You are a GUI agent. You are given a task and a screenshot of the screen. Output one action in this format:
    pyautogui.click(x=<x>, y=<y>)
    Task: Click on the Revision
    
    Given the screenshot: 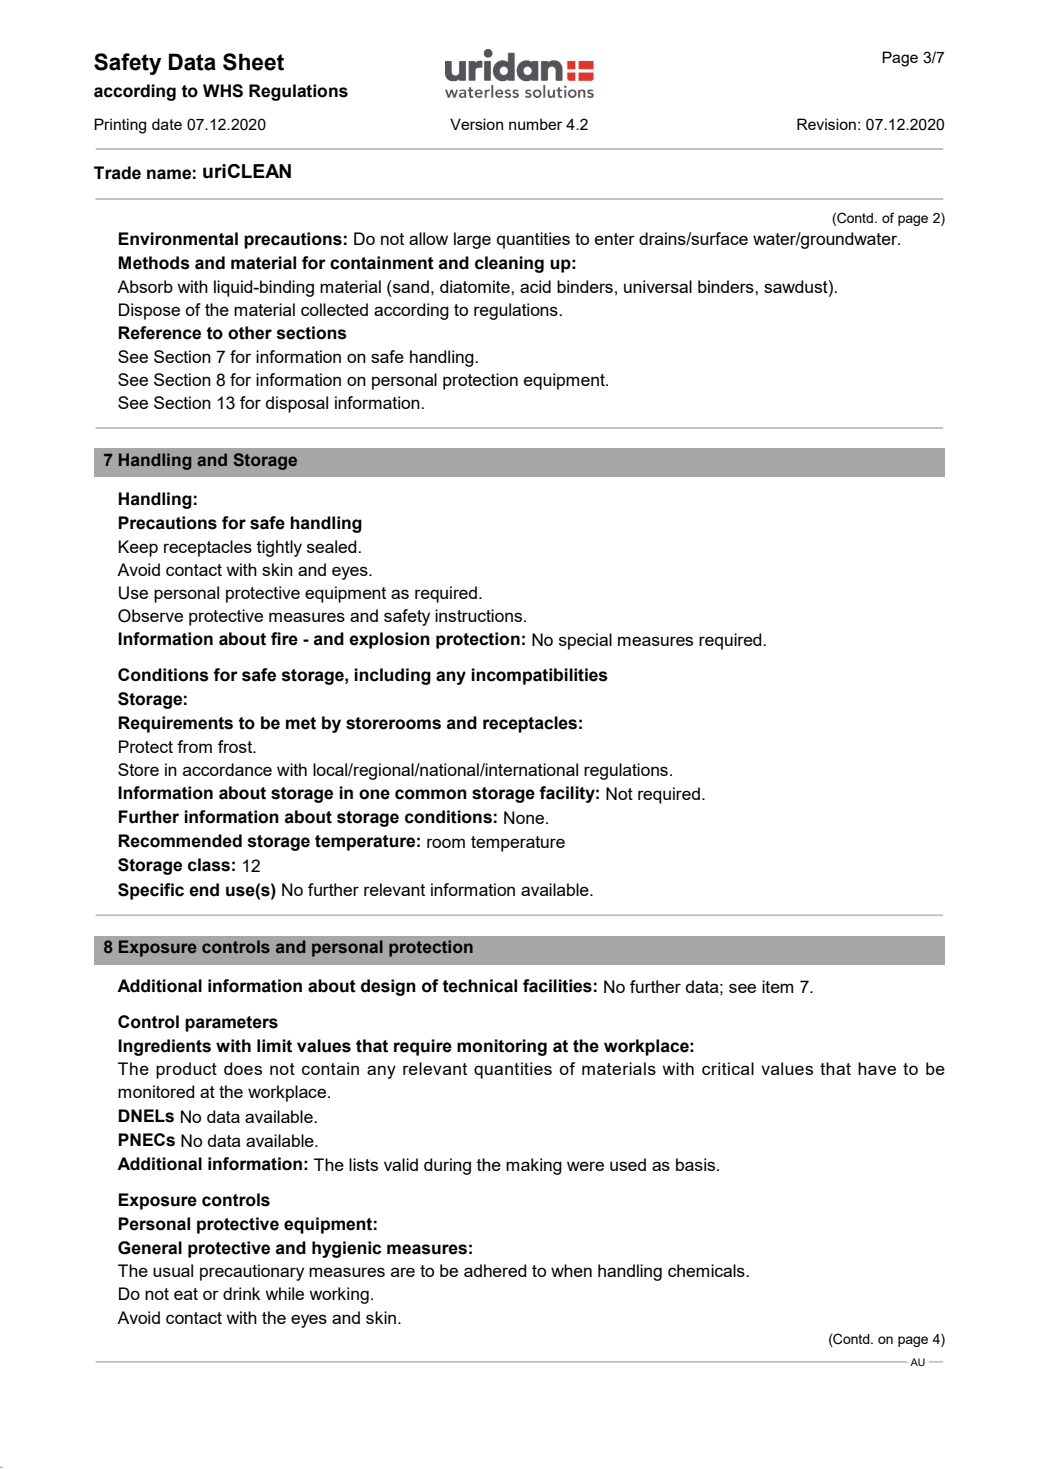 What is the action you would take?
    pyautogui.click(x=826, y=124)
